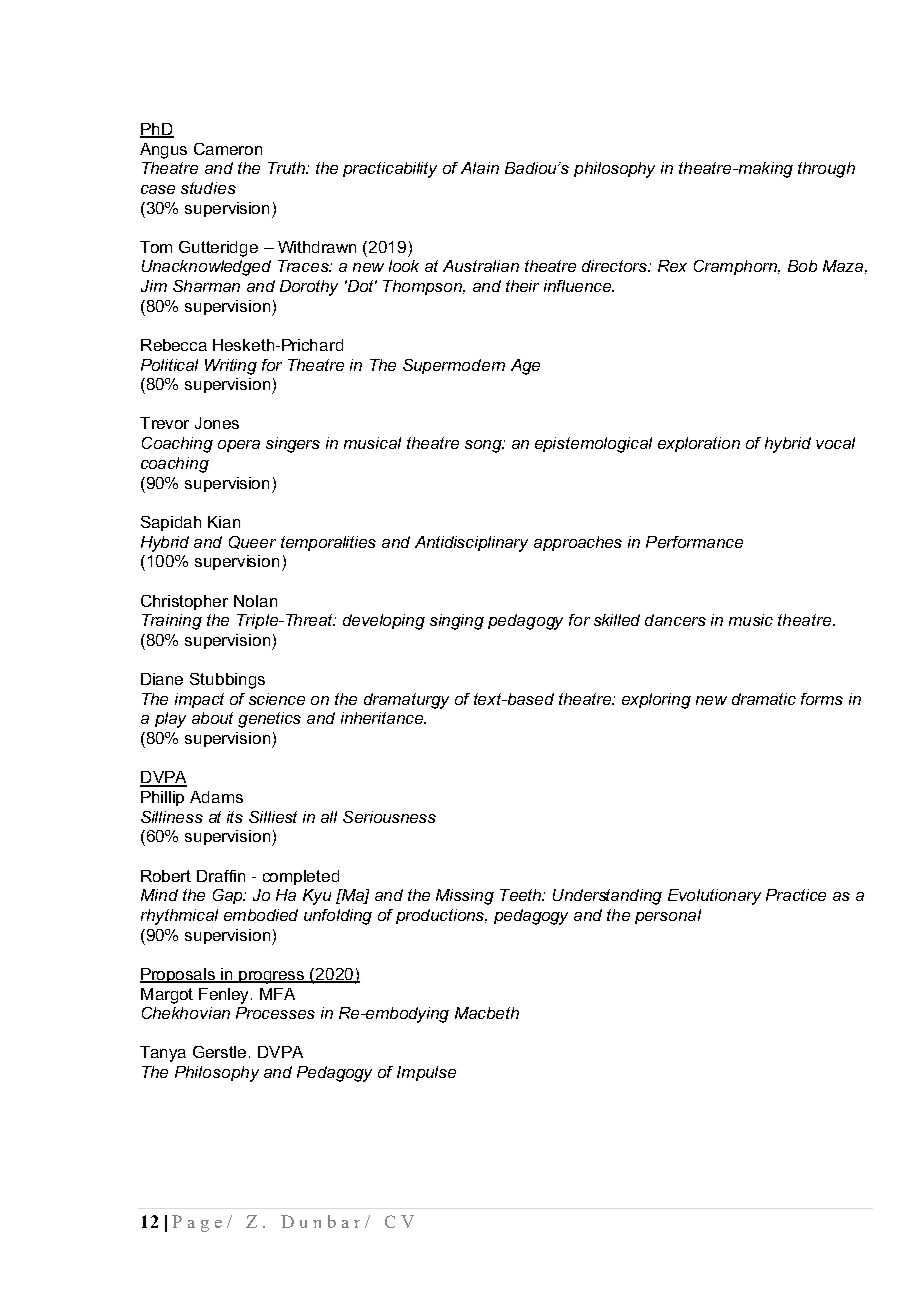 The height and width of the screenshot is (1308, 924). Describe the element at coordinates (480, 168) in the screenshot. I see `Alain` at that location.
